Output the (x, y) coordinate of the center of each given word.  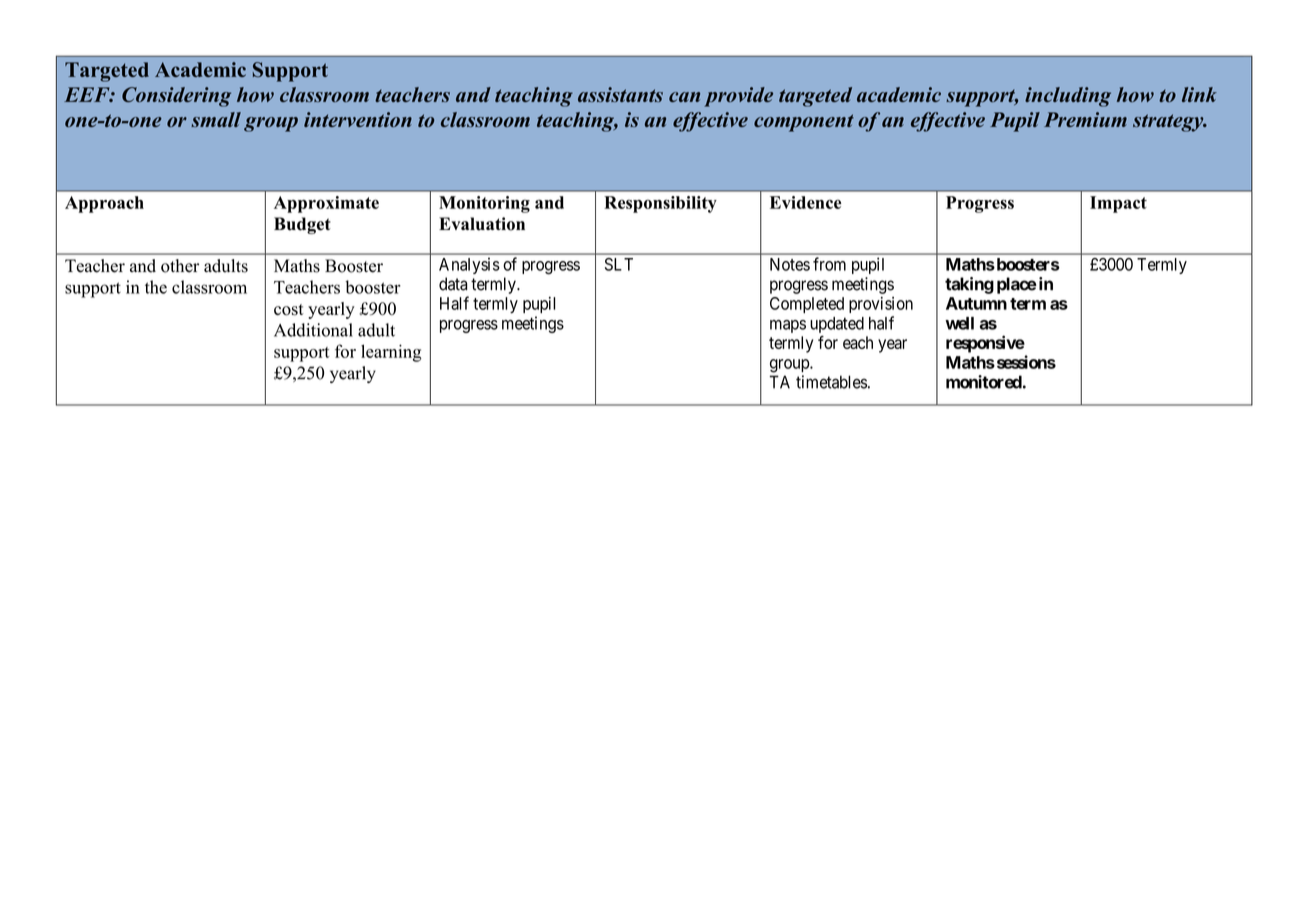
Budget (302, 225)
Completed (807, 305)
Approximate (326, 204)
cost (289, 310)
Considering (176, 97)
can (684, 97)
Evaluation (482, 224)
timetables (831, 382)
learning (391, 353)
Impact (1118, 204)
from (829, 264)
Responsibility (660, 204)
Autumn (976, 303)
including (1068, 97)
